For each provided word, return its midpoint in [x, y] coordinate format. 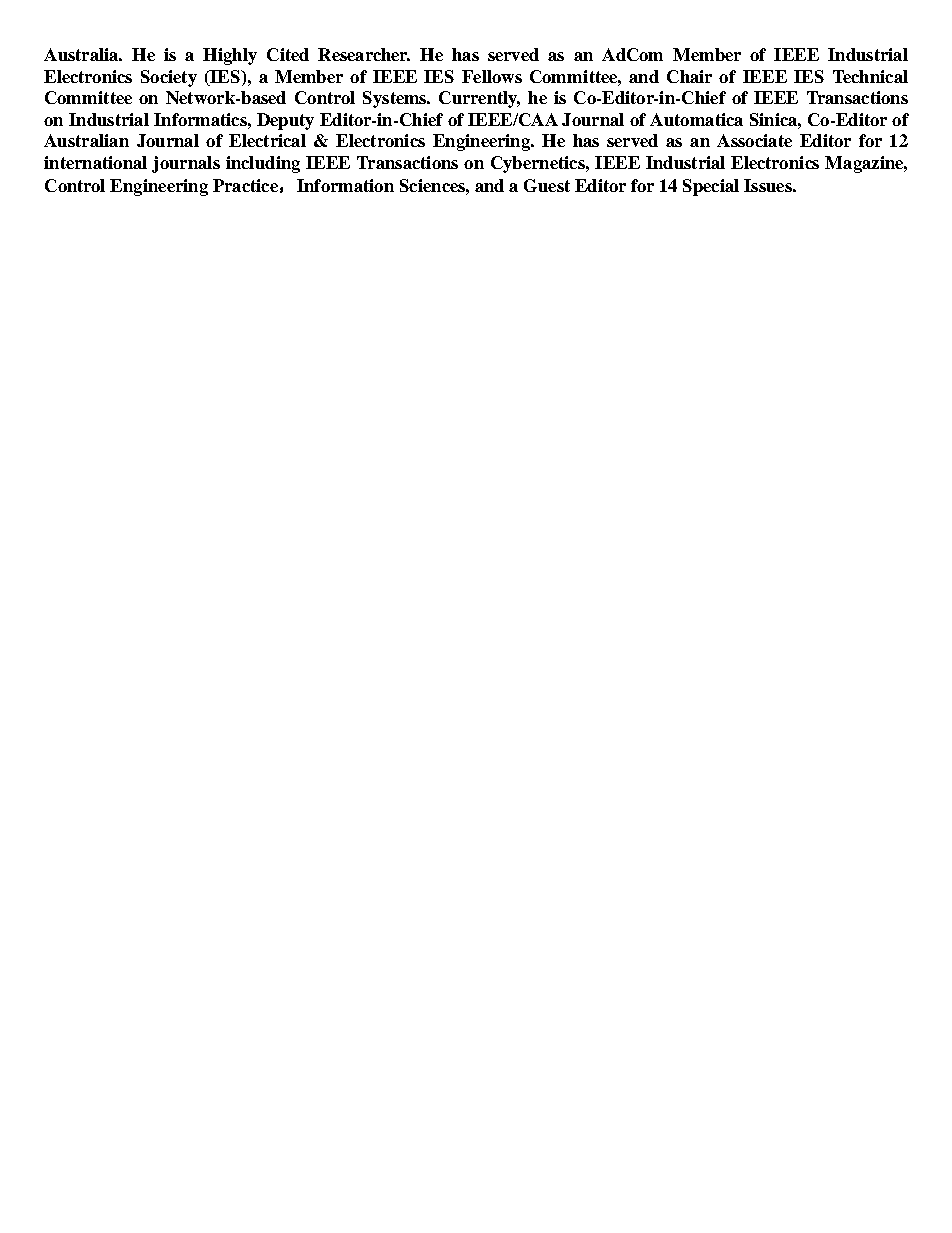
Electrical [267, 140]
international [95, 162]
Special [711, 187]
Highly [230, 56]
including [263, 164]
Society [169, 78]
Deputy [285, 121]
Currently [479, 99]
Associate [754, 140]
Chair [689, 76]
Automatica [696, 119]
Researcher [364, 54]
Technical [870, 76]
